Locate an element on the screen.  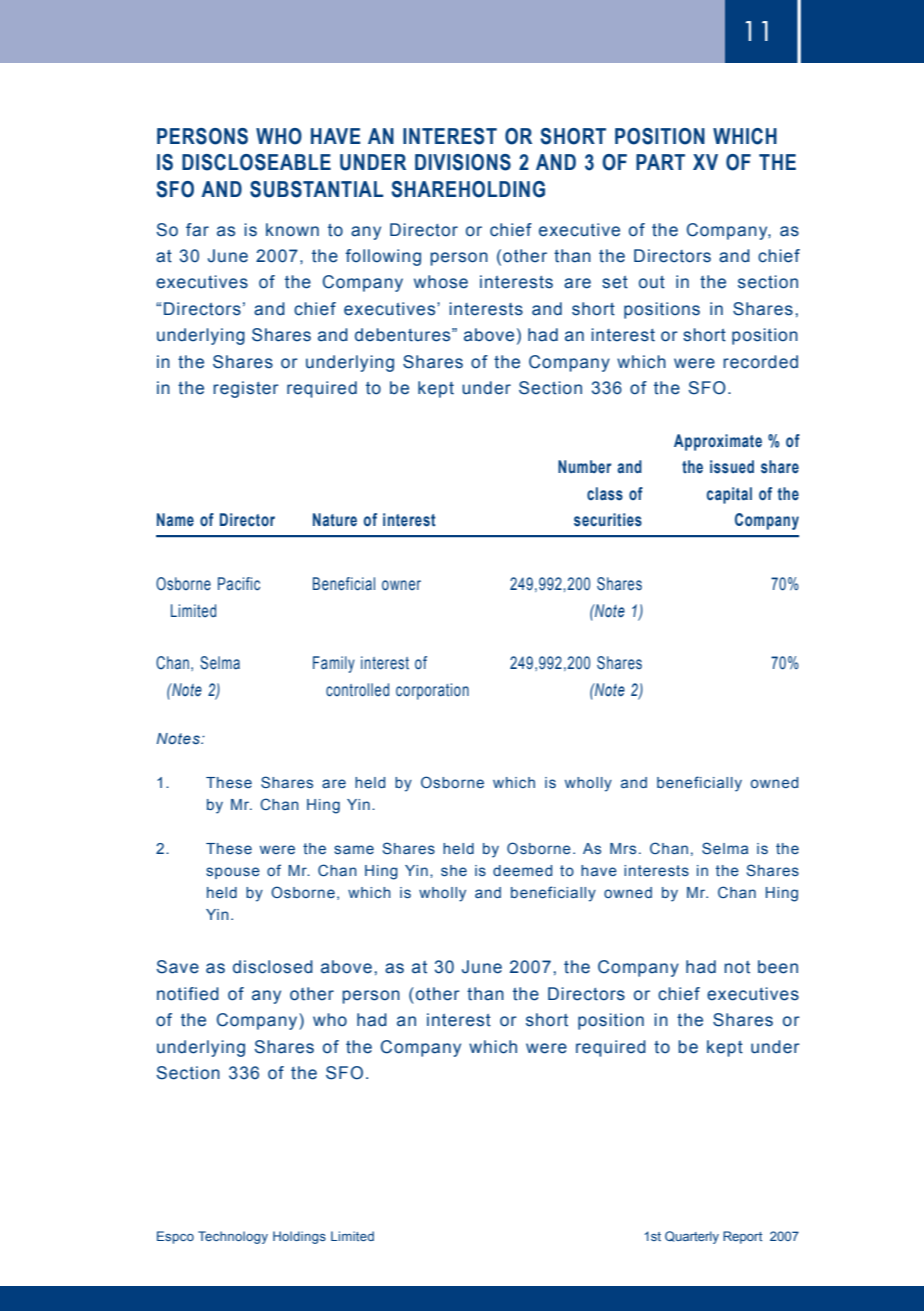
Technology is located at coordinates (233, 1237).
